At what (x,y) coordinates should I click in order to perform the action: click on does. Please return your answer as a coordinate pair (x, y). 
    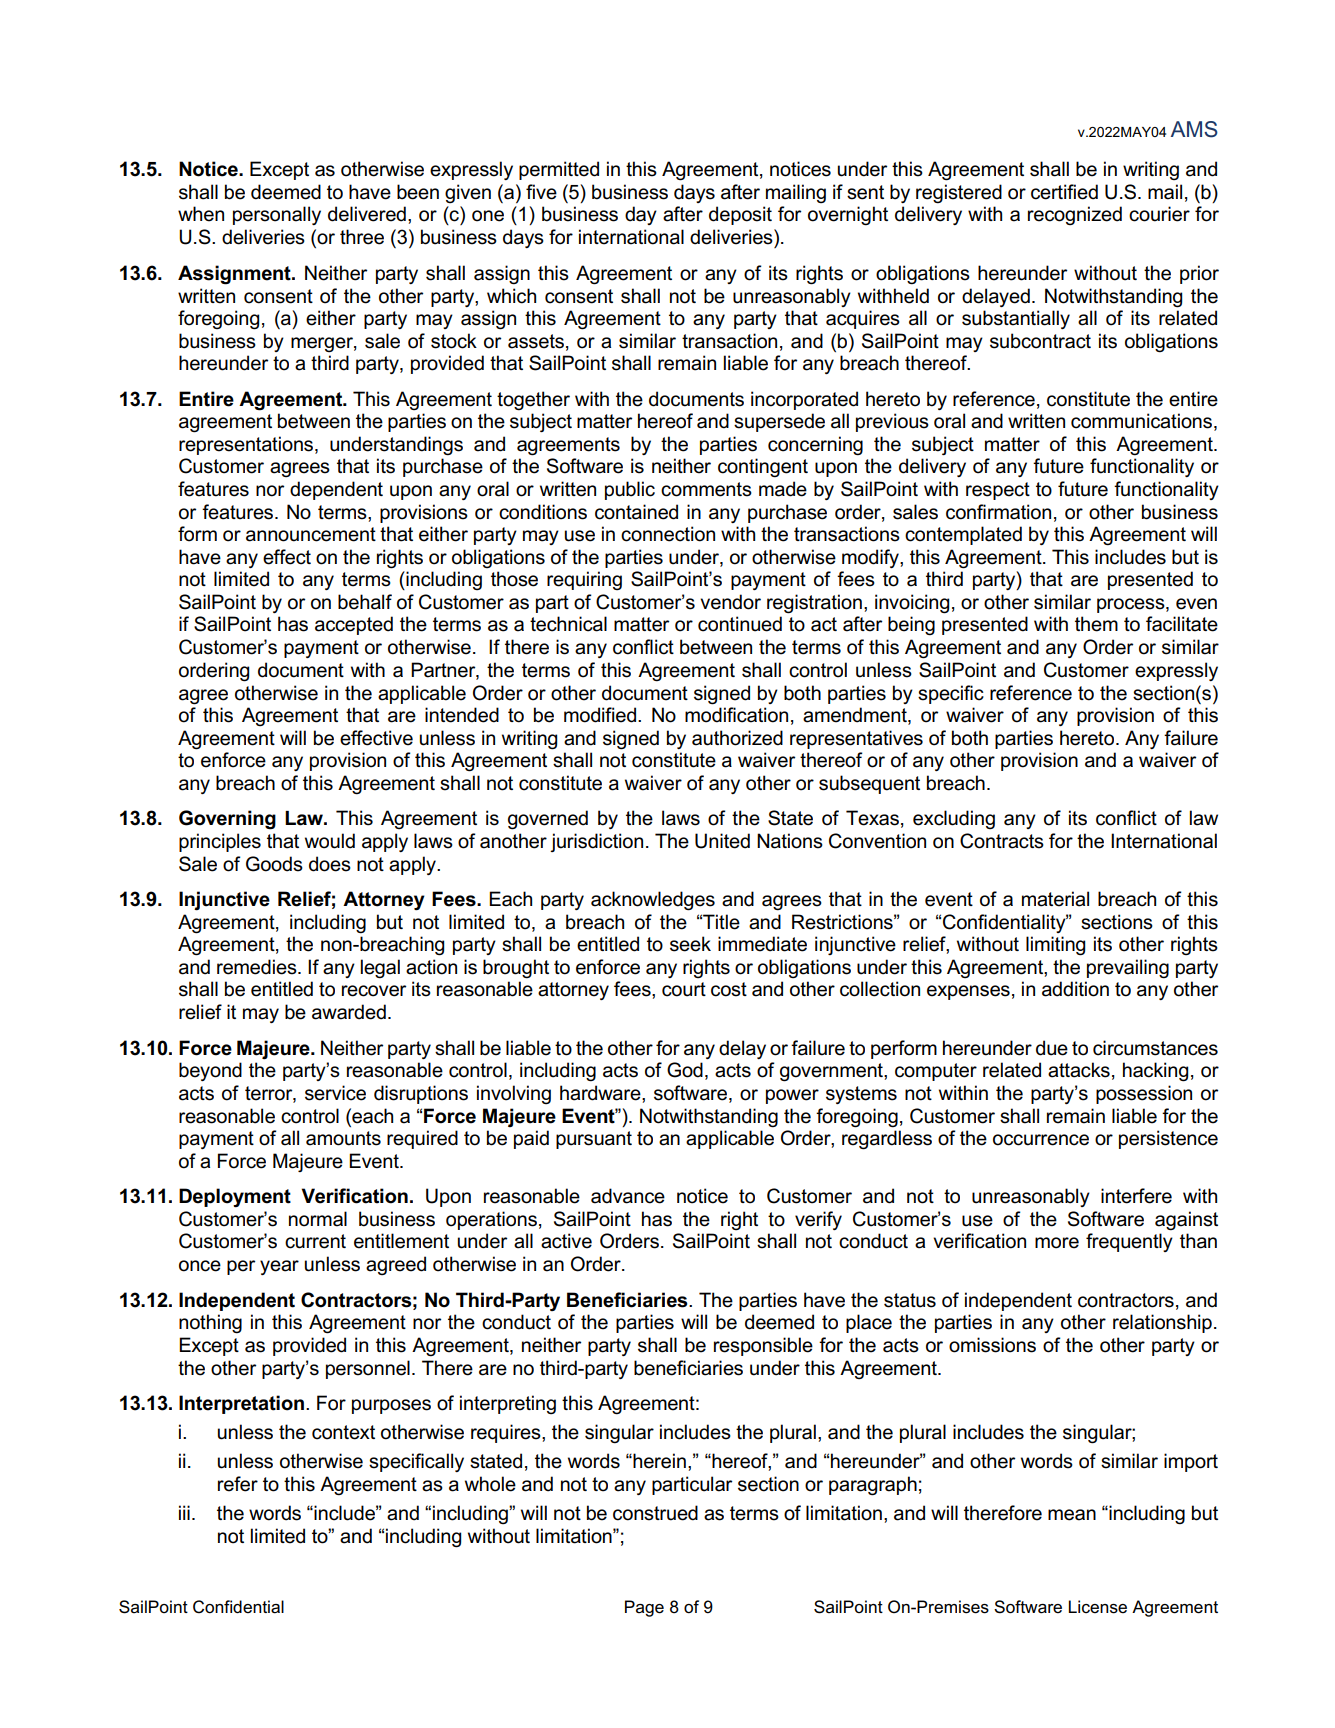
    Looking at the image, I should click on (330, 864).
